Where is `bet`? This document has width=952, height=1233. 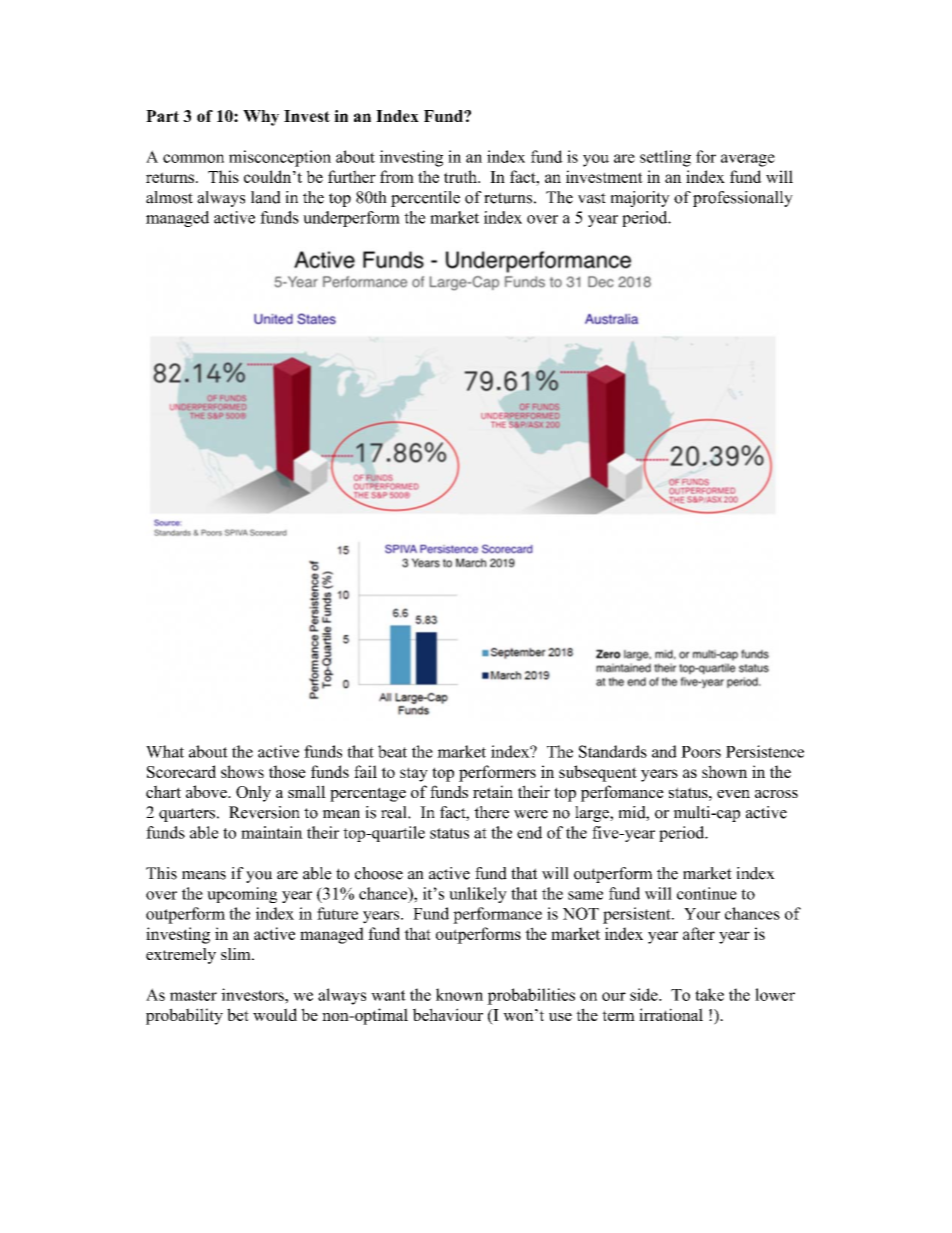 bet is located at coordinates (238, 1014).
